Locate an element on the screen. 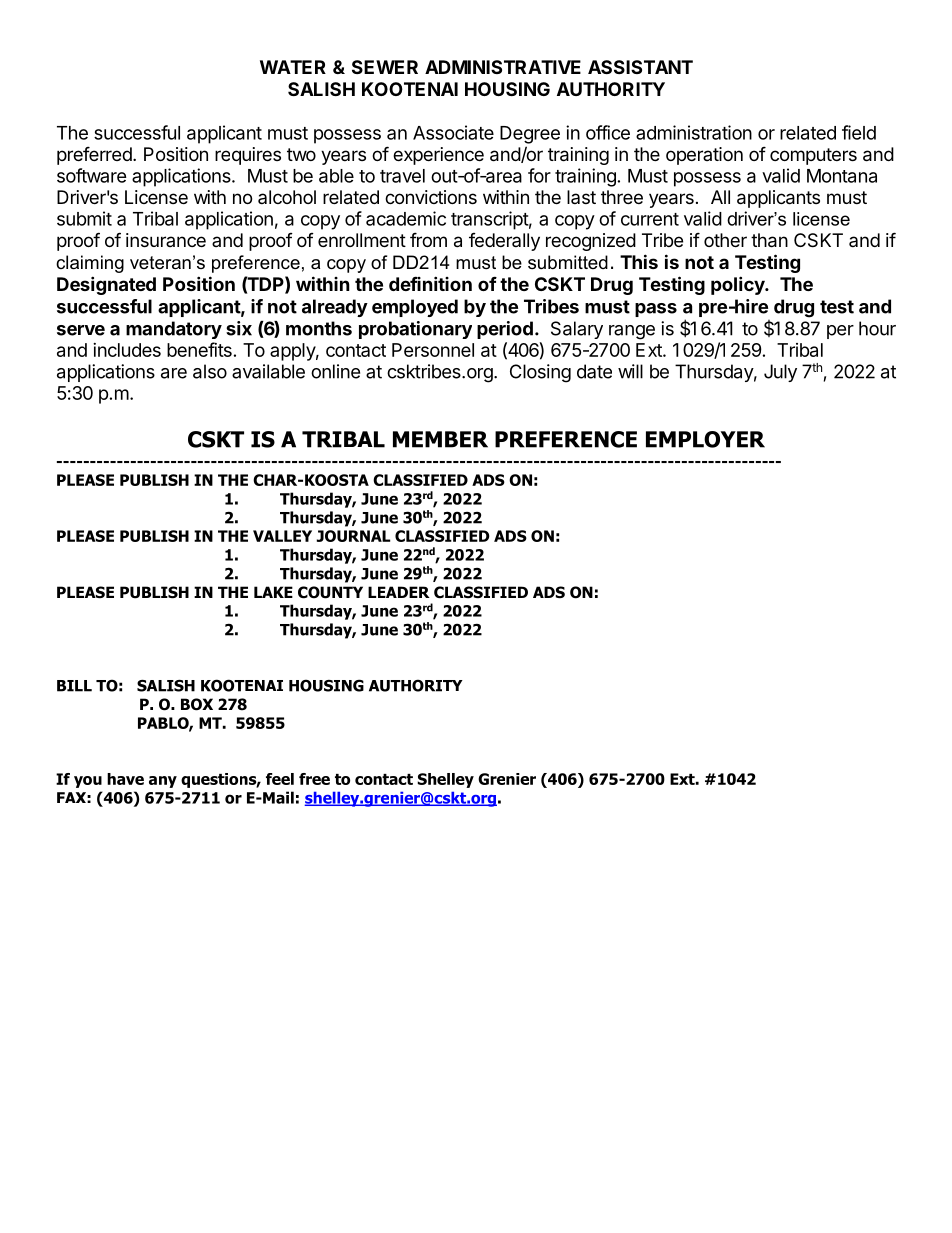  than is located at coordinates (769, 240).
